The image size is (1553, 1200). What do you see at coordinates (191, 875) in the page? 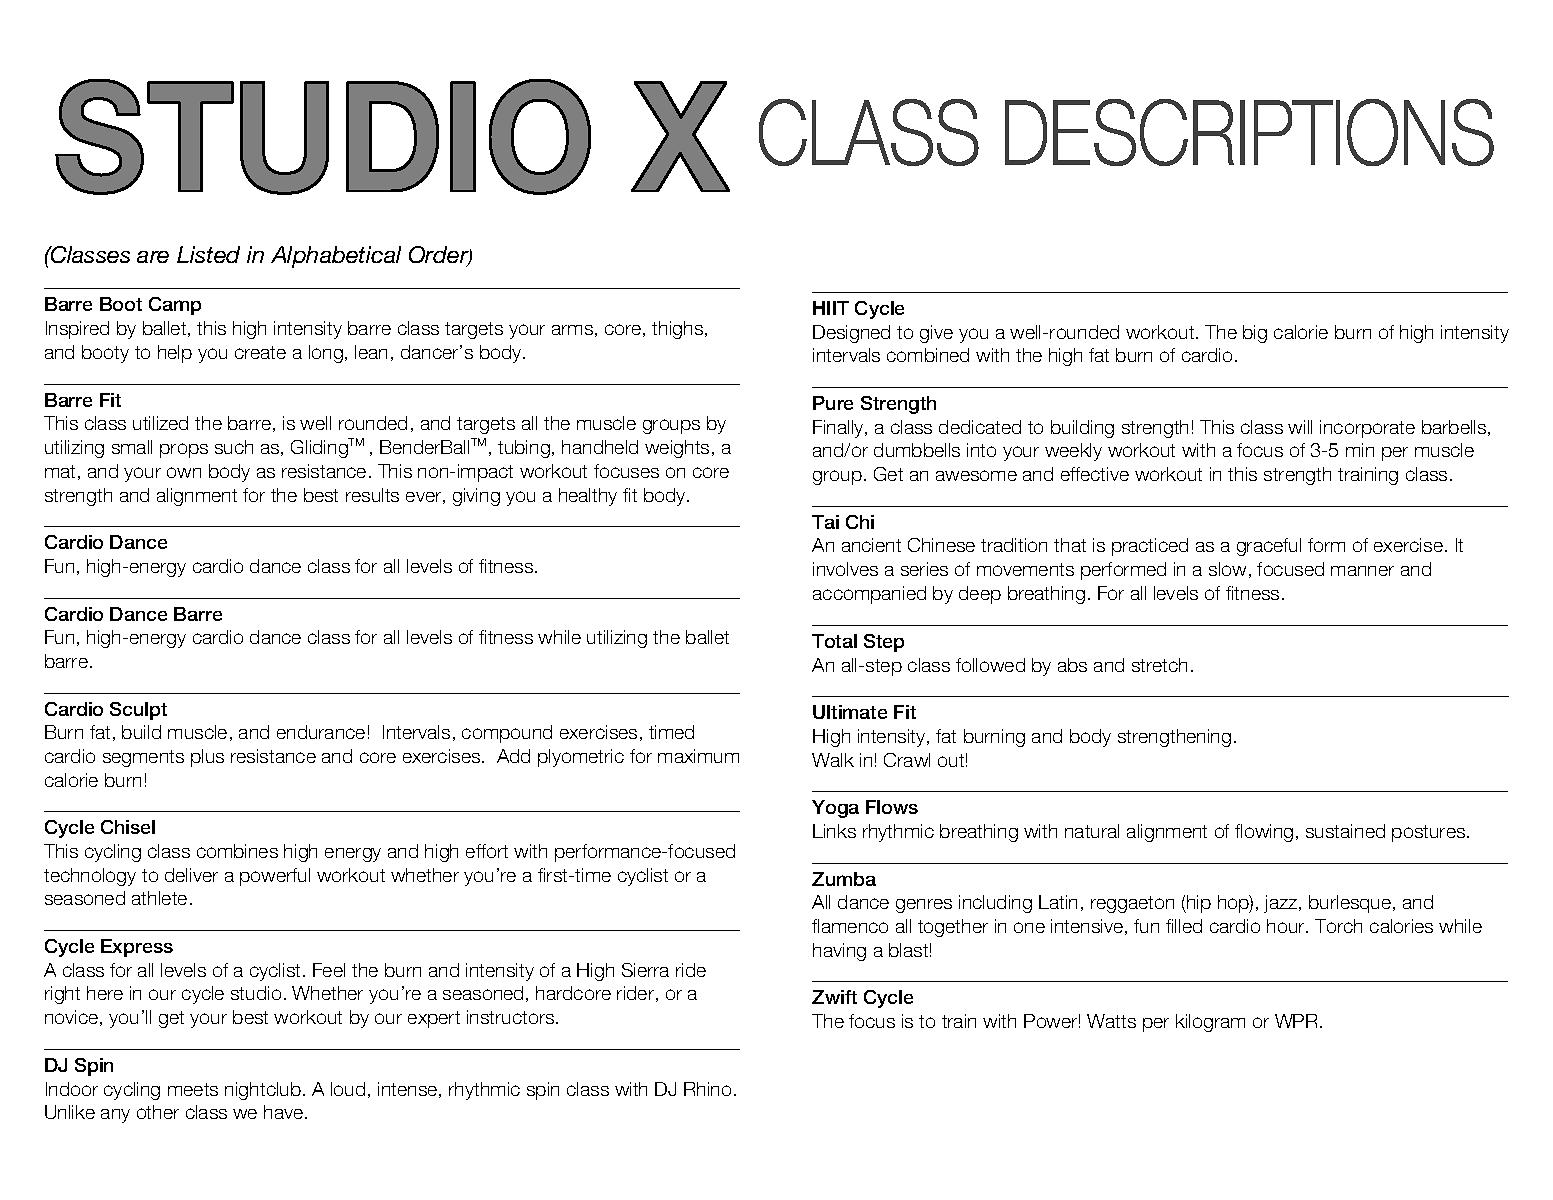
I see `deliver` at bounding box center [191, 875].
